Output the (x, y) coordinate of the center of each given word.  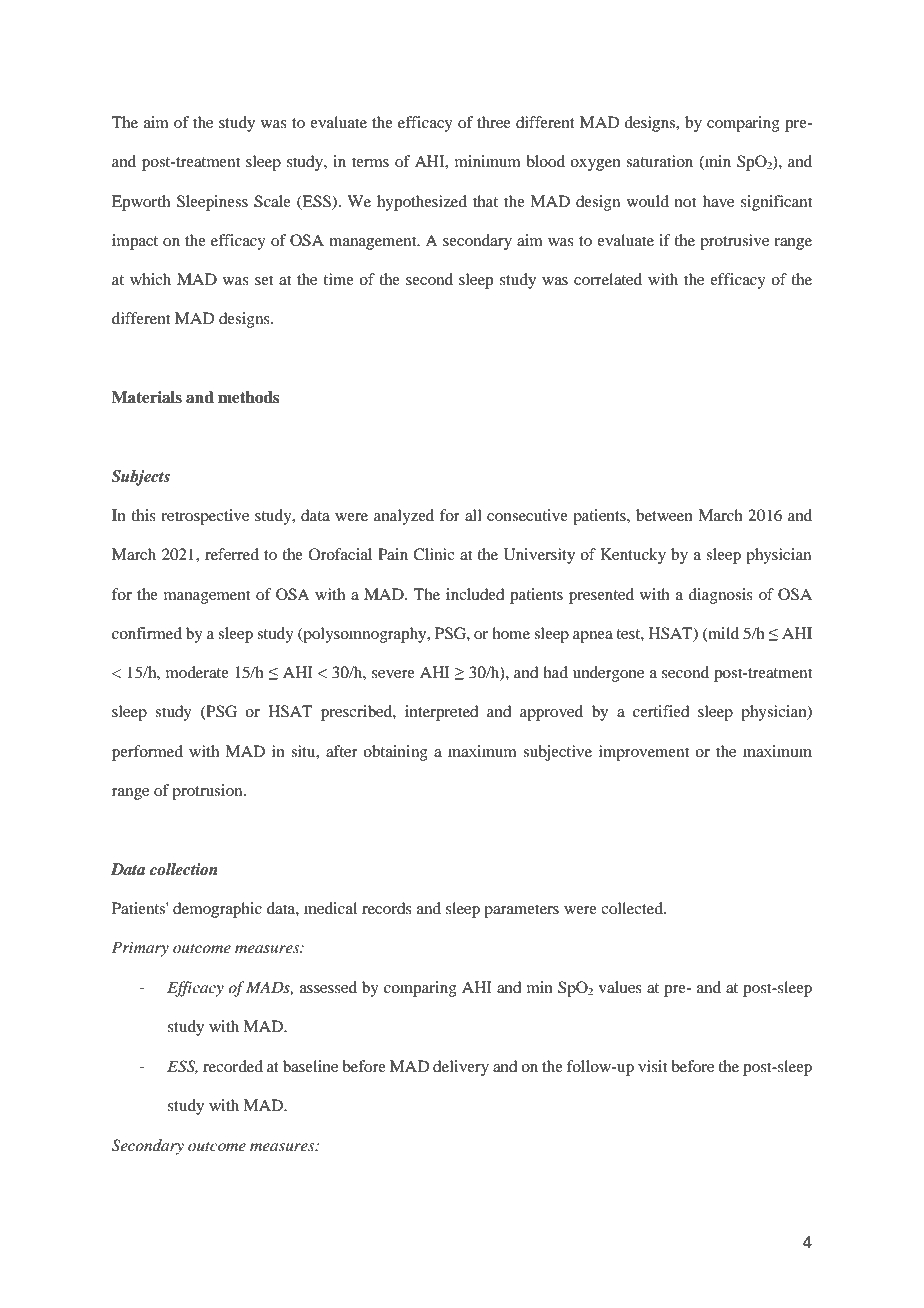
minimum (488, 161)
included (475, 594)
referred (232, 554)
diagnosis (720, 596)
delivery (461, 1068)
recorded (233, 1066)
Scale (272, 201)
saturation (659, 161)
